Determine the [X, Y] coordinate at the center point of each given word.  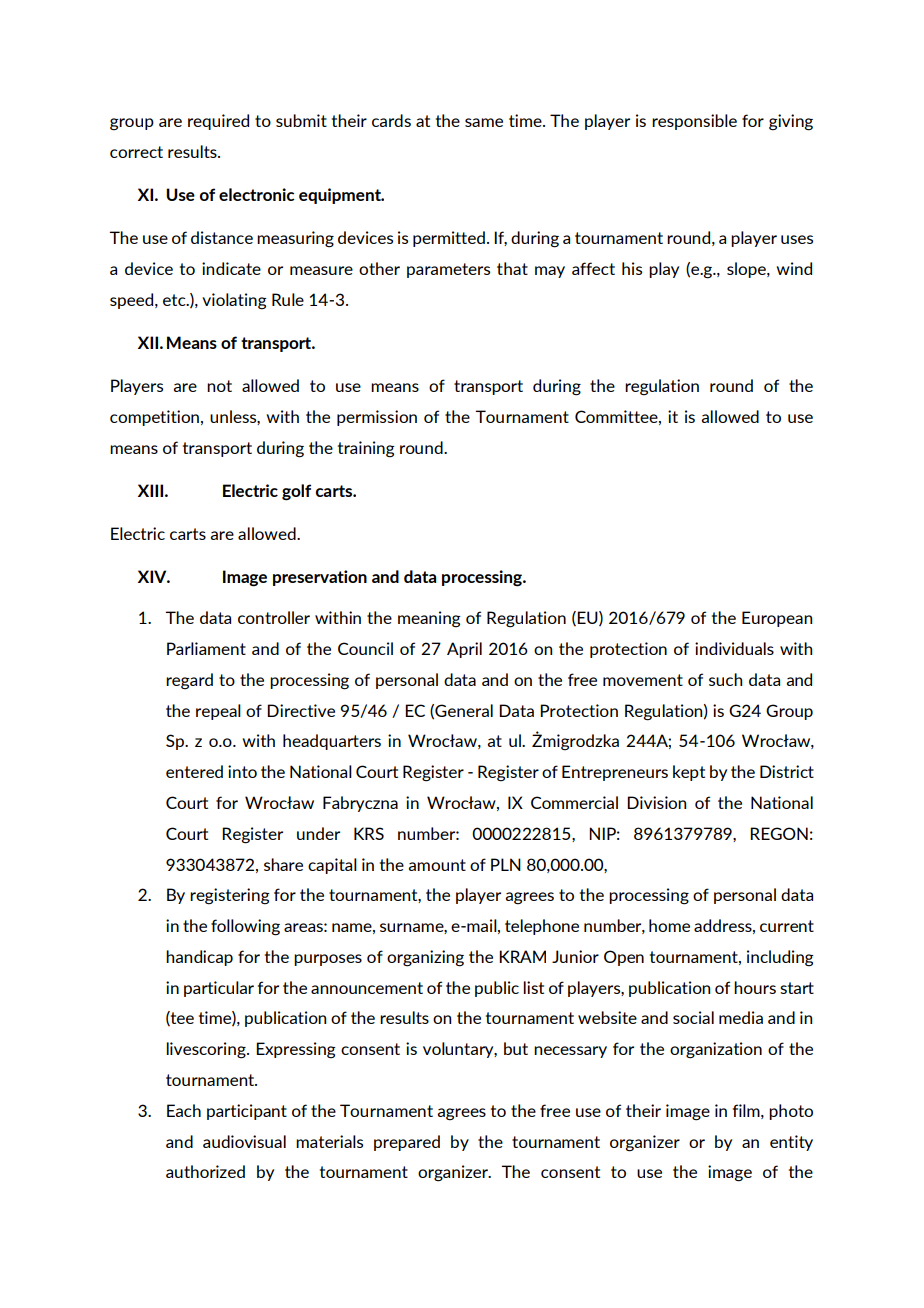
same [484, 122]
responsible [694, 122]
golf [296, 492]
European [777, 619]
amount [437, 865]
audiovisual [244, 1141]
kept [689, 773]
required [218, 122]
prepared [407, 1143]
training [366, 449]
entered [194, 771]
